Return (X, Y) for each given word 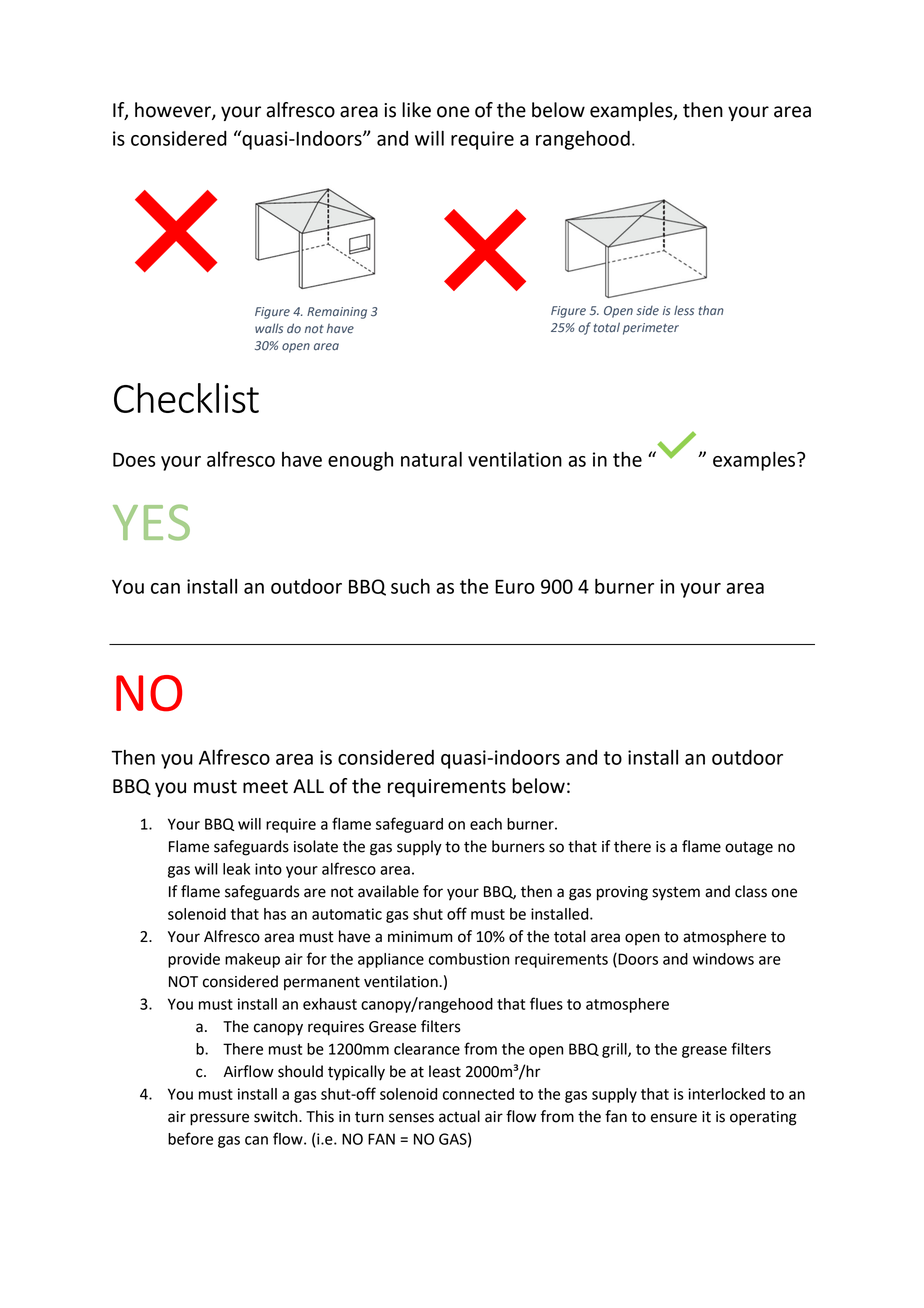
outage (749, 849)
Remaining (337, 313)
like (416, 110)
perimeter (651, 329)
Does (134, 460)
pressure (219, 1119)
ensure (674, 1118)
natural (431, 459)
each (486, 824)
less (684, 310)
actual (459, 1116)
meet (265, 787)
